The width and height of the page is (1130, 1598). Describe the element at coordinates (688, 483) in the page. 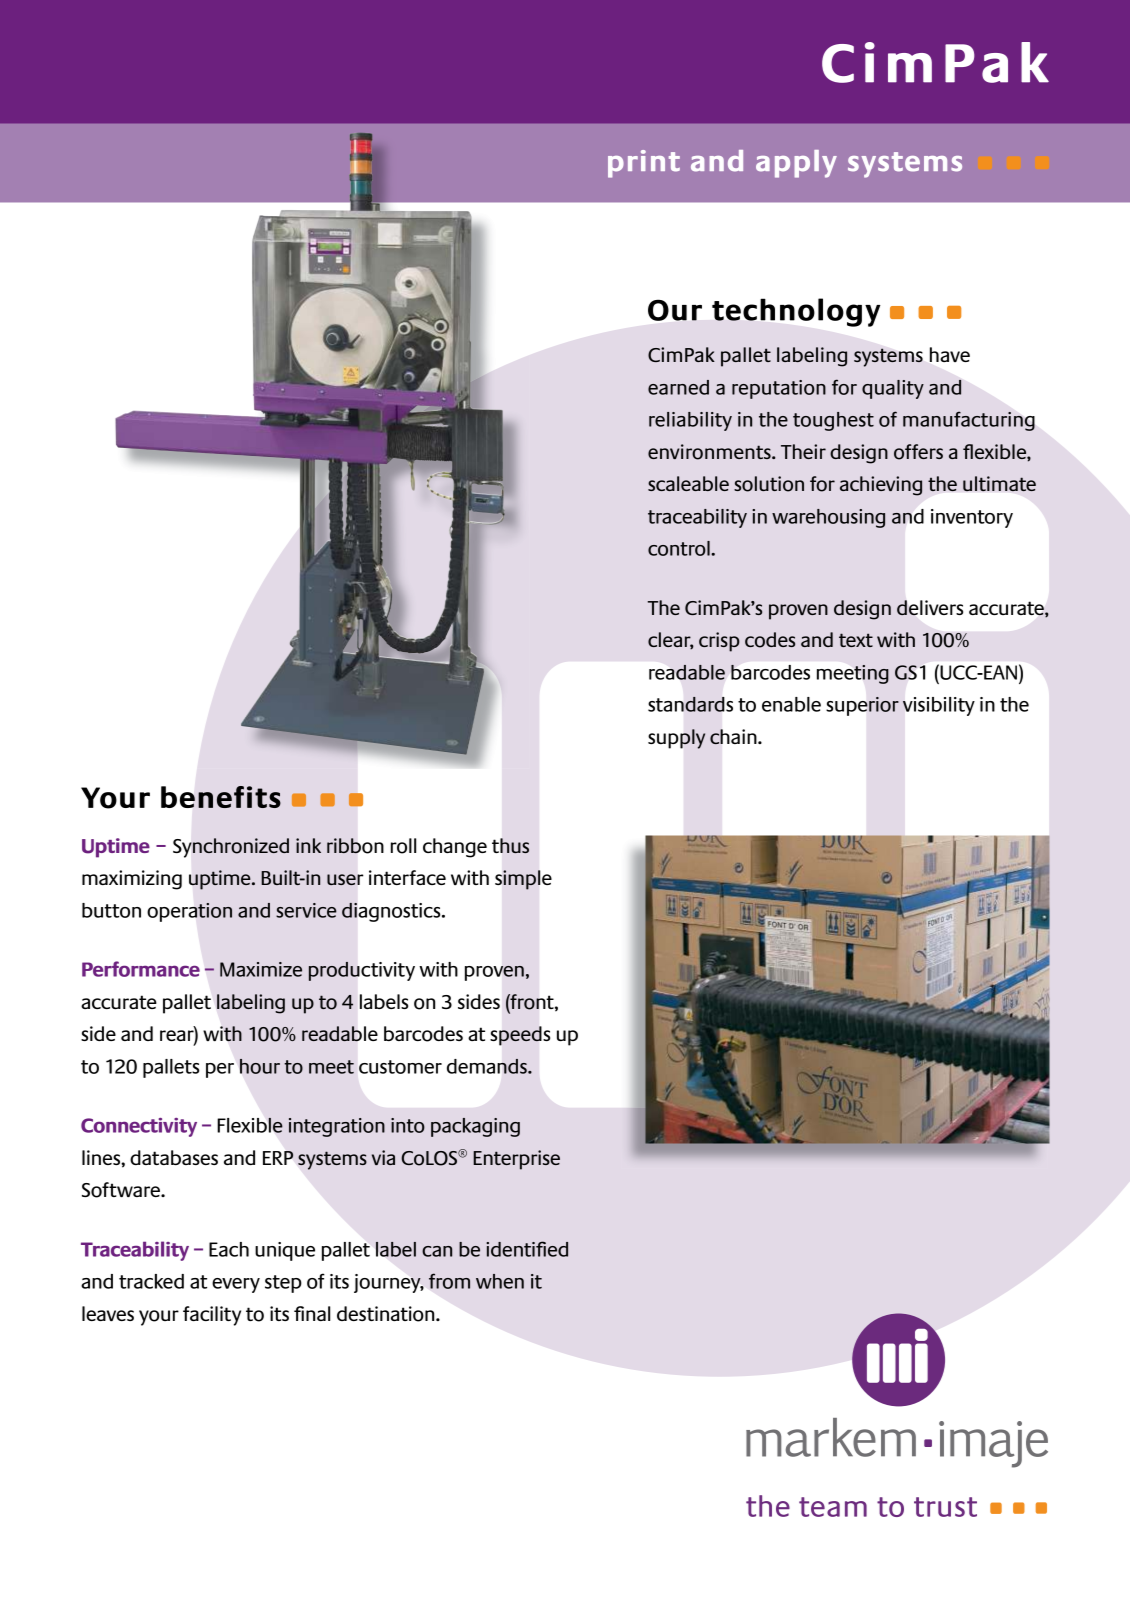

I see `scaleable` at that location.
